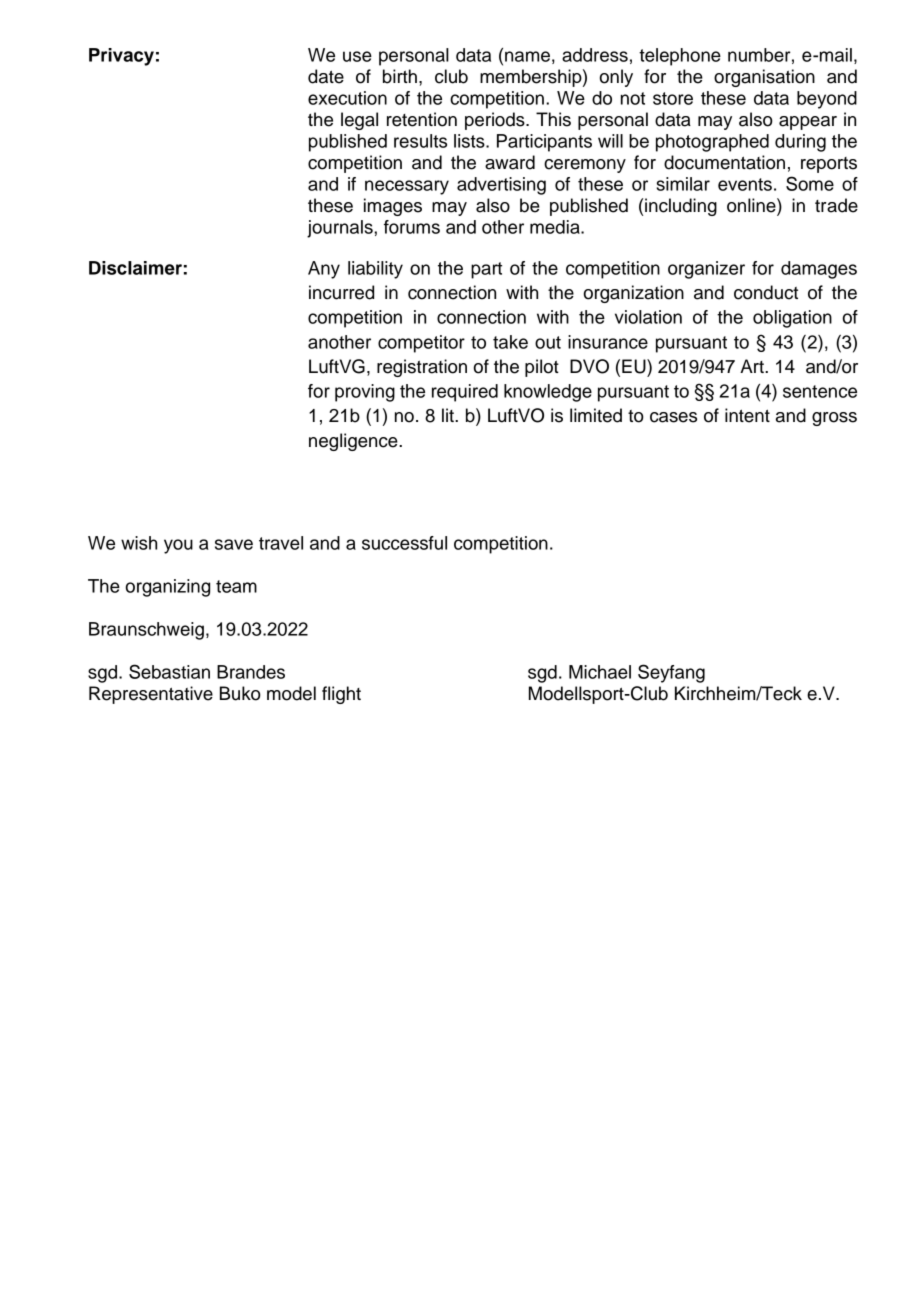  Describe the element at coordinates (404, 543) in the screenshot. I see `successful` at that location.
